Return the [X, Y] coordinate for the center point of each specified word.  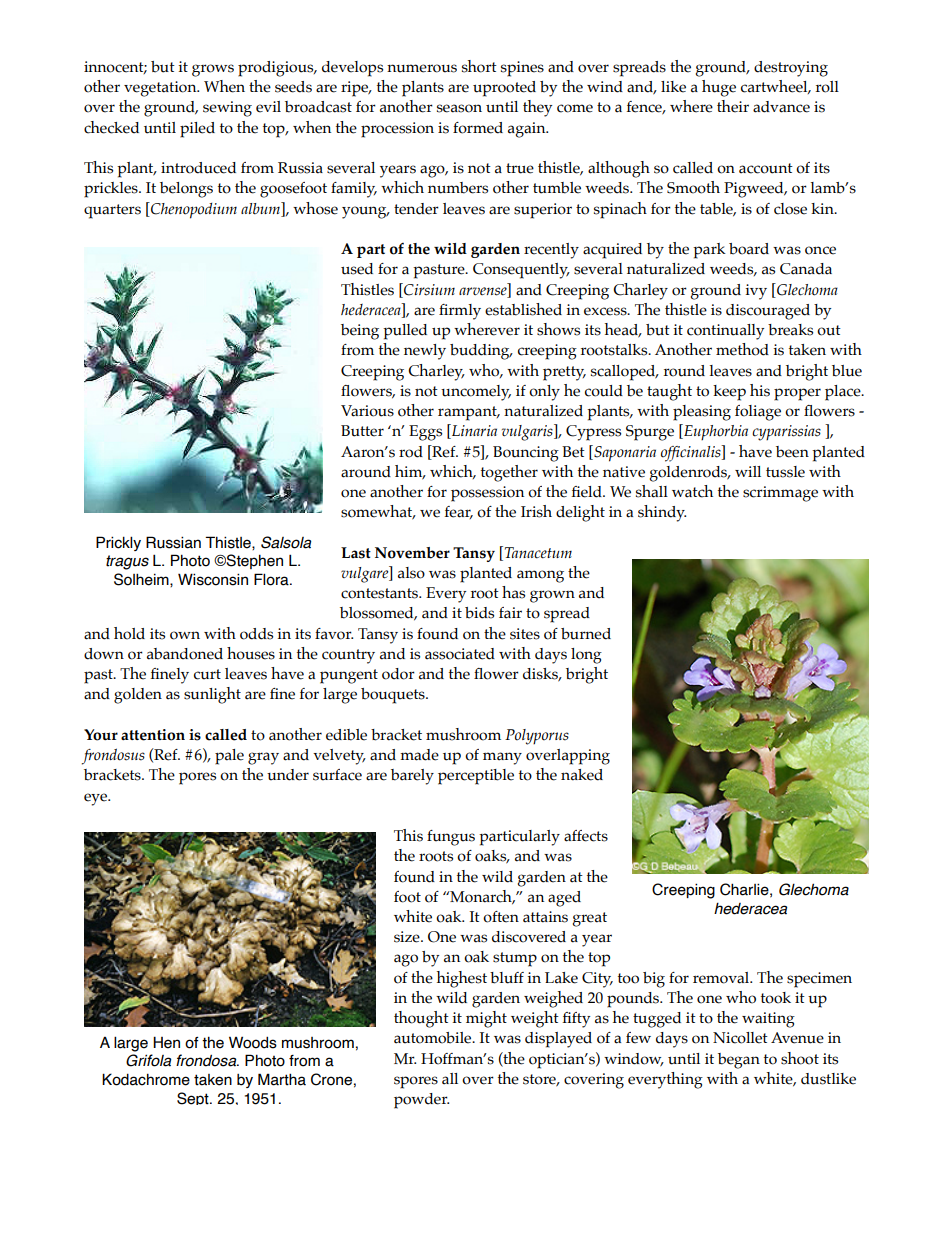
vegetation [161, 89]
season [459, 108]
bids [479, 613]
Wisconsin [213, 579]
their [733, 106]
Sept [194, 1098]
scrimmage [780, 494]
